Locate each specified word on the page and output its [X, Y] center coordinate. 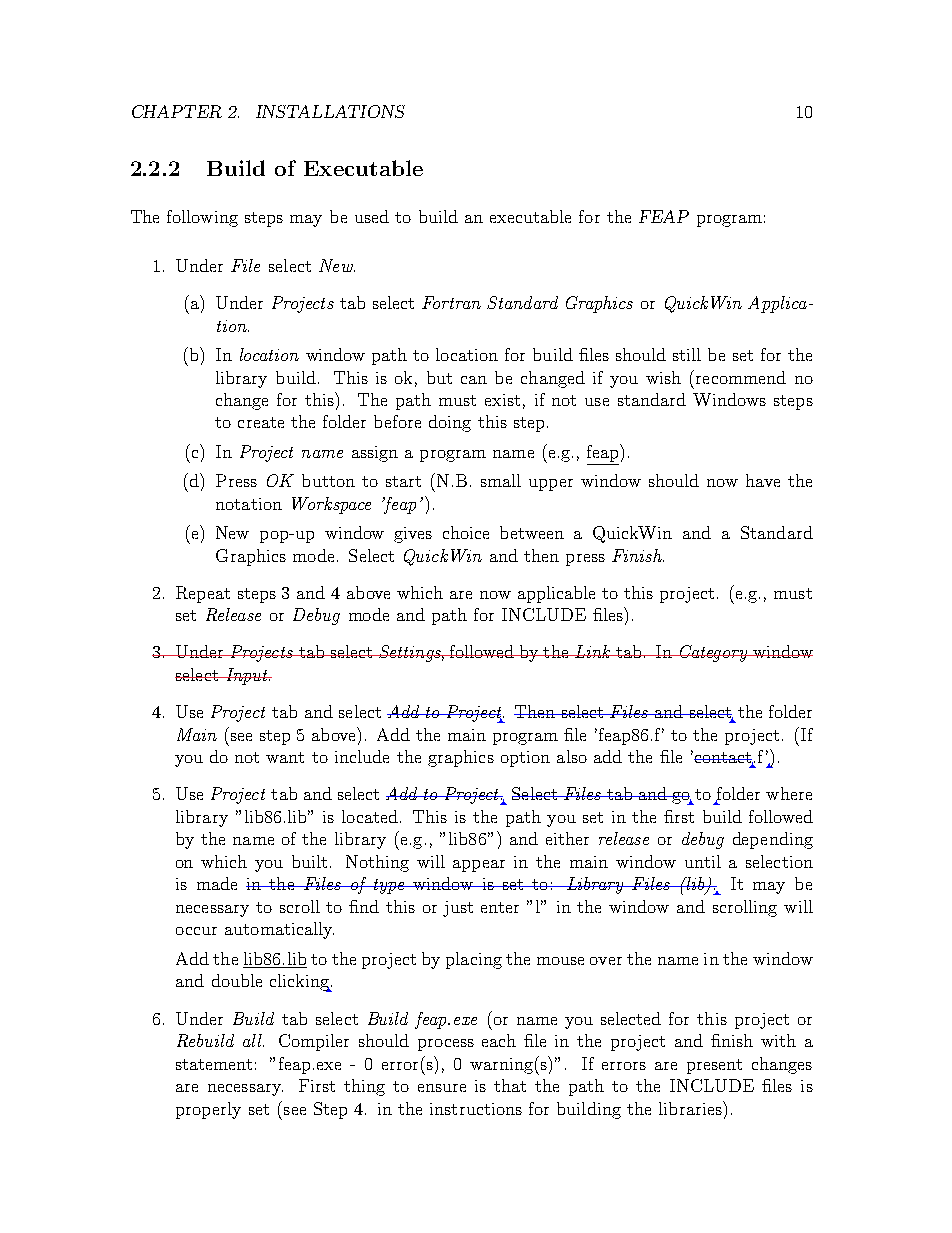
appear [479, 866]
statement [214, 1064]
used [372, 216]
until [703, 861]
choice [466, 532]
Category [713, 653]
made [217, 883]
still [687, 354]
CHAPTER [177, 111]
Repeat [203, 594]
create [261, 422]
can [474, 380]
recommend [739, 377]
